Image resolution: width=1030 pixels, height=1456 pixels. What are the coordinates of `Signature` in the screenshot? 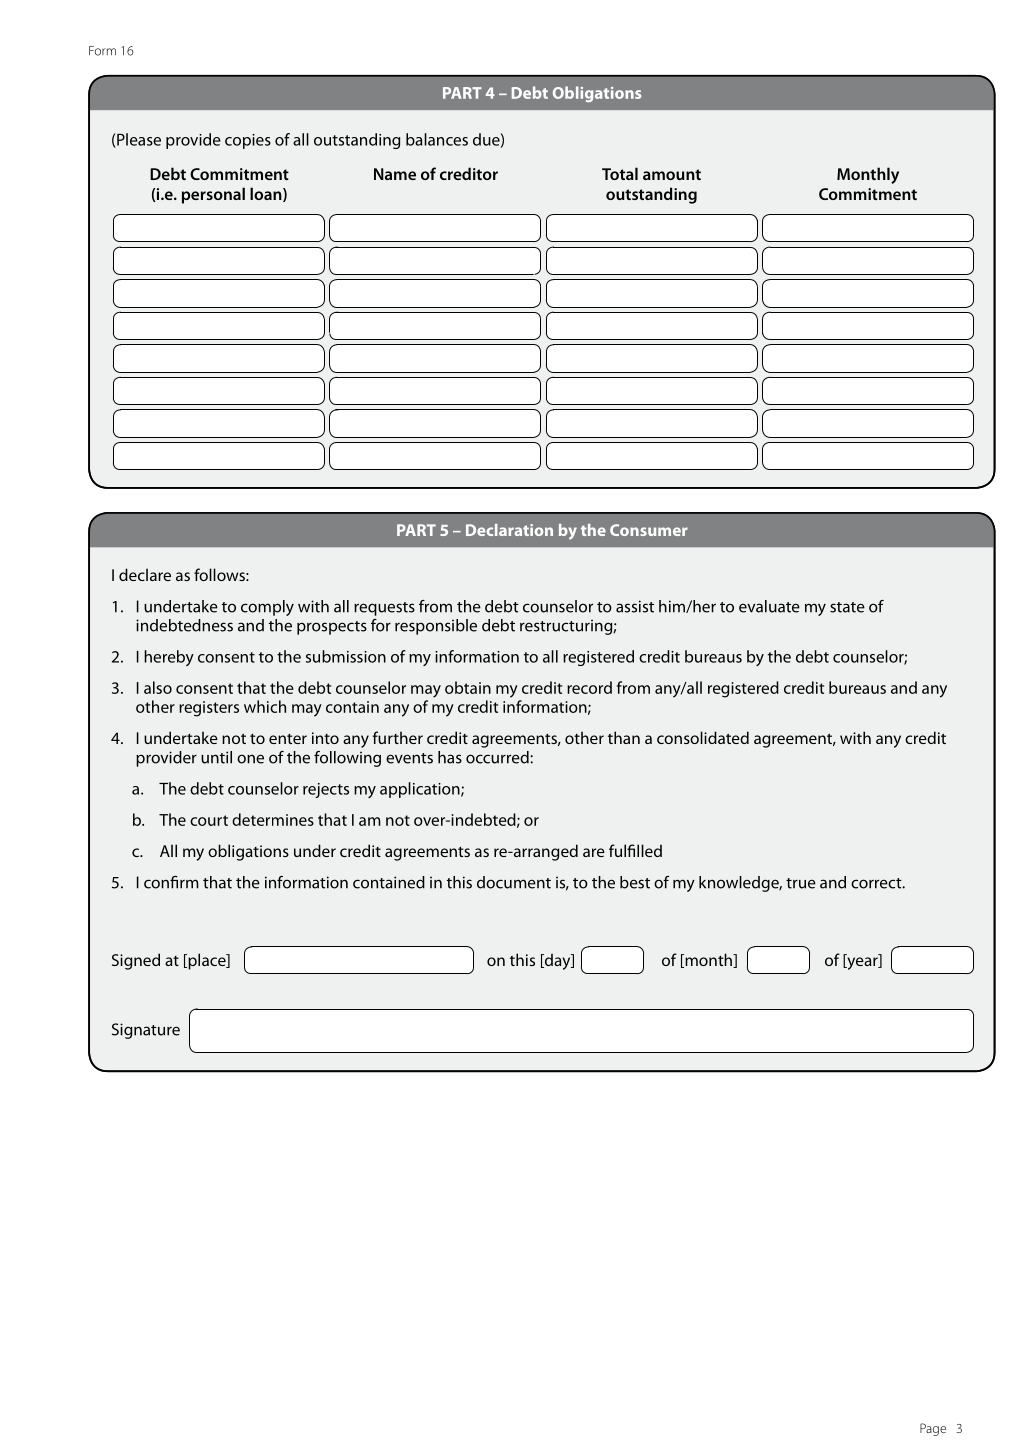 It's located at (146, 1031).
